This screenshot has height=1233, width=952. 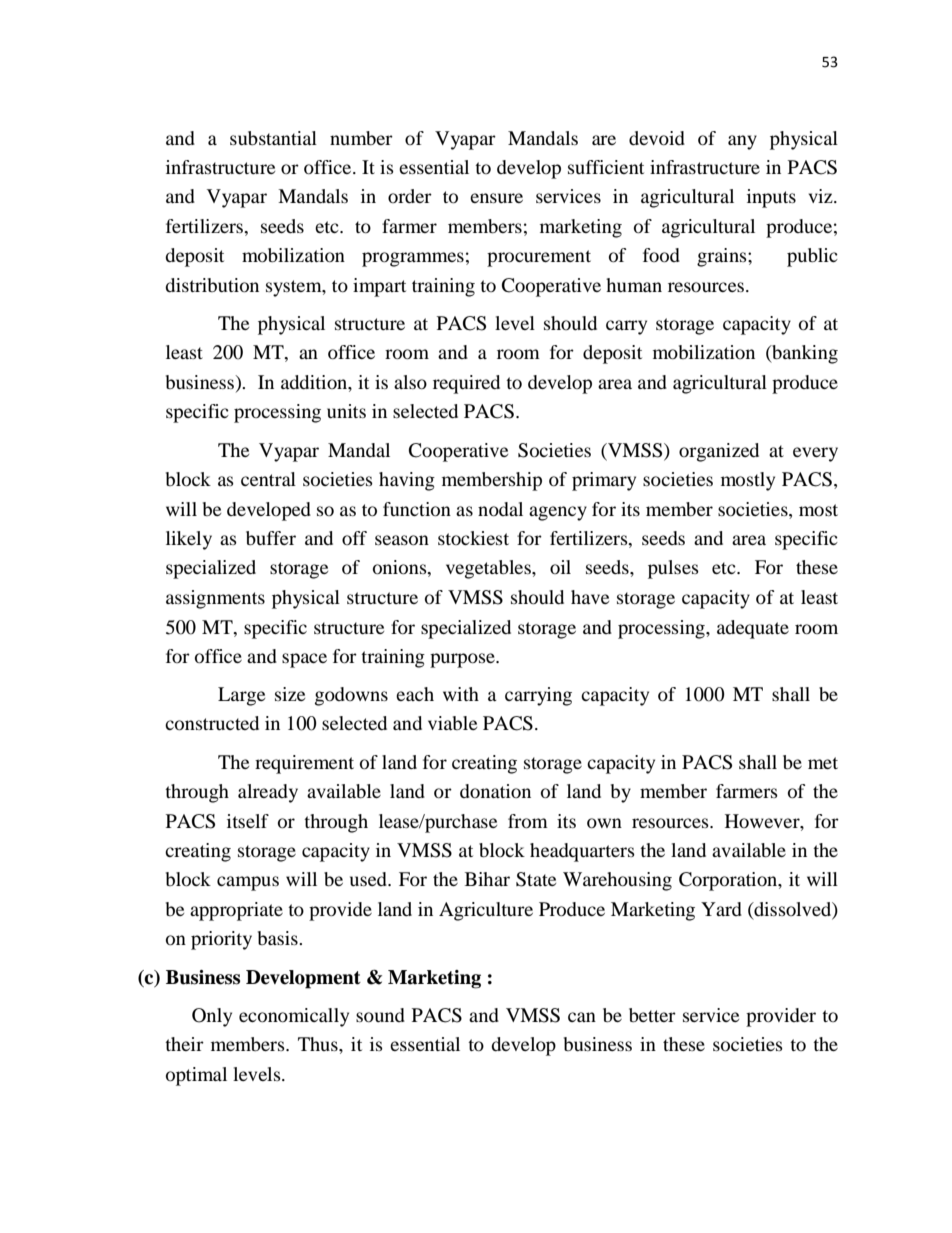 I want to click on organized, so click(x=719, y=452).
